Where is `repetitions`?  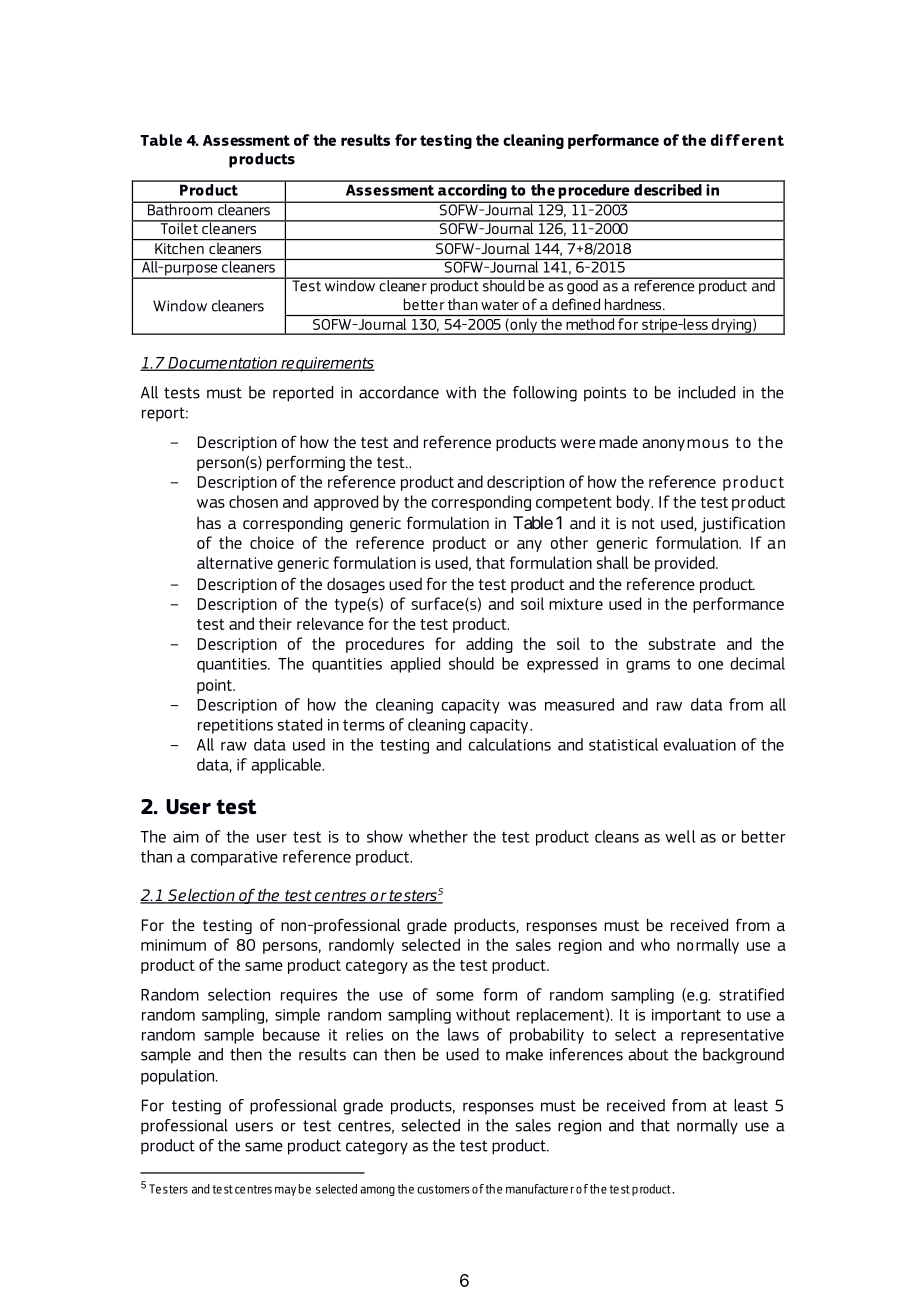 repetitions is located at coordinates (235, 726).
